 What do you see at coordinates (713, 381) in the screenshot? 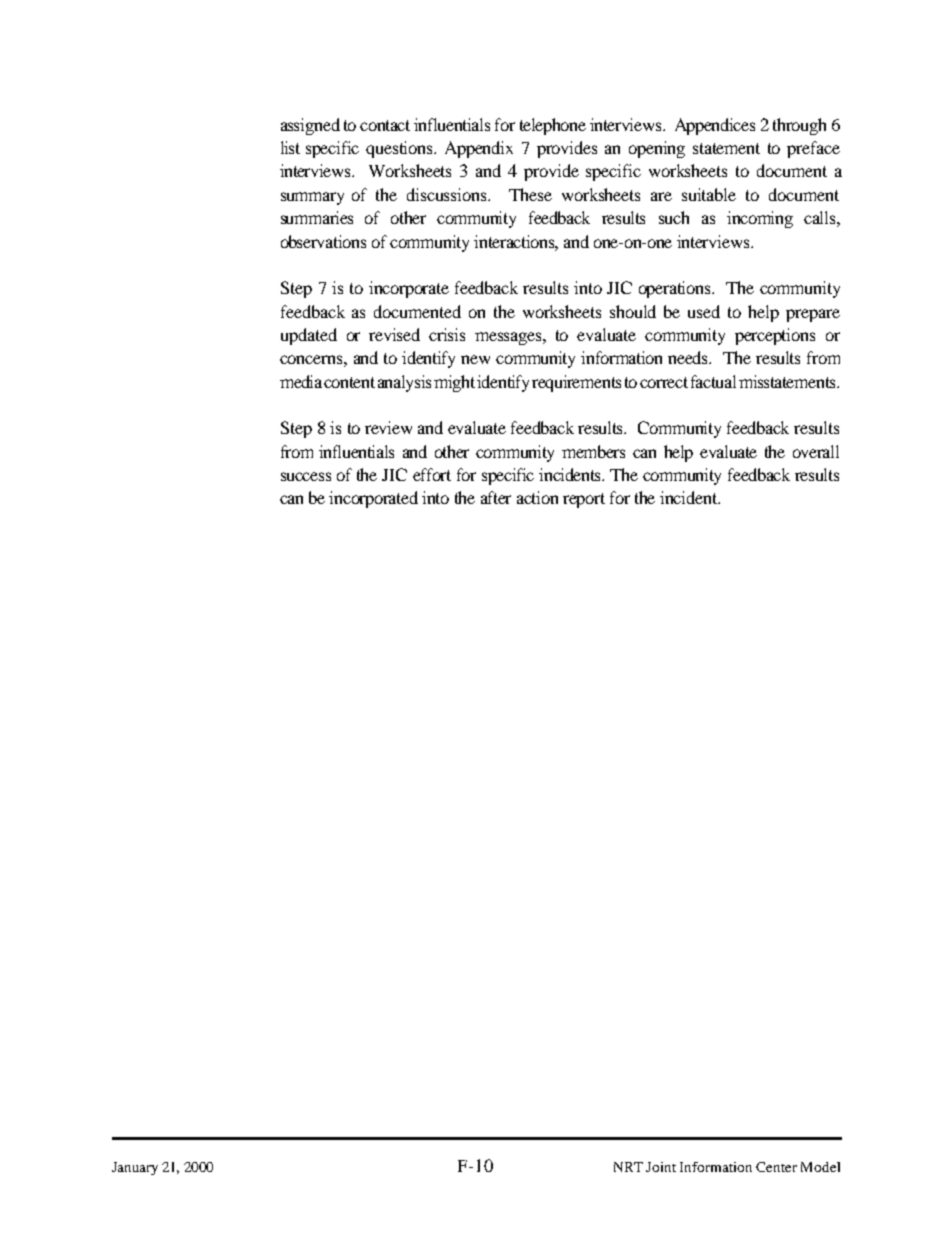
I see `factual` at bounding box center [713, 381].
